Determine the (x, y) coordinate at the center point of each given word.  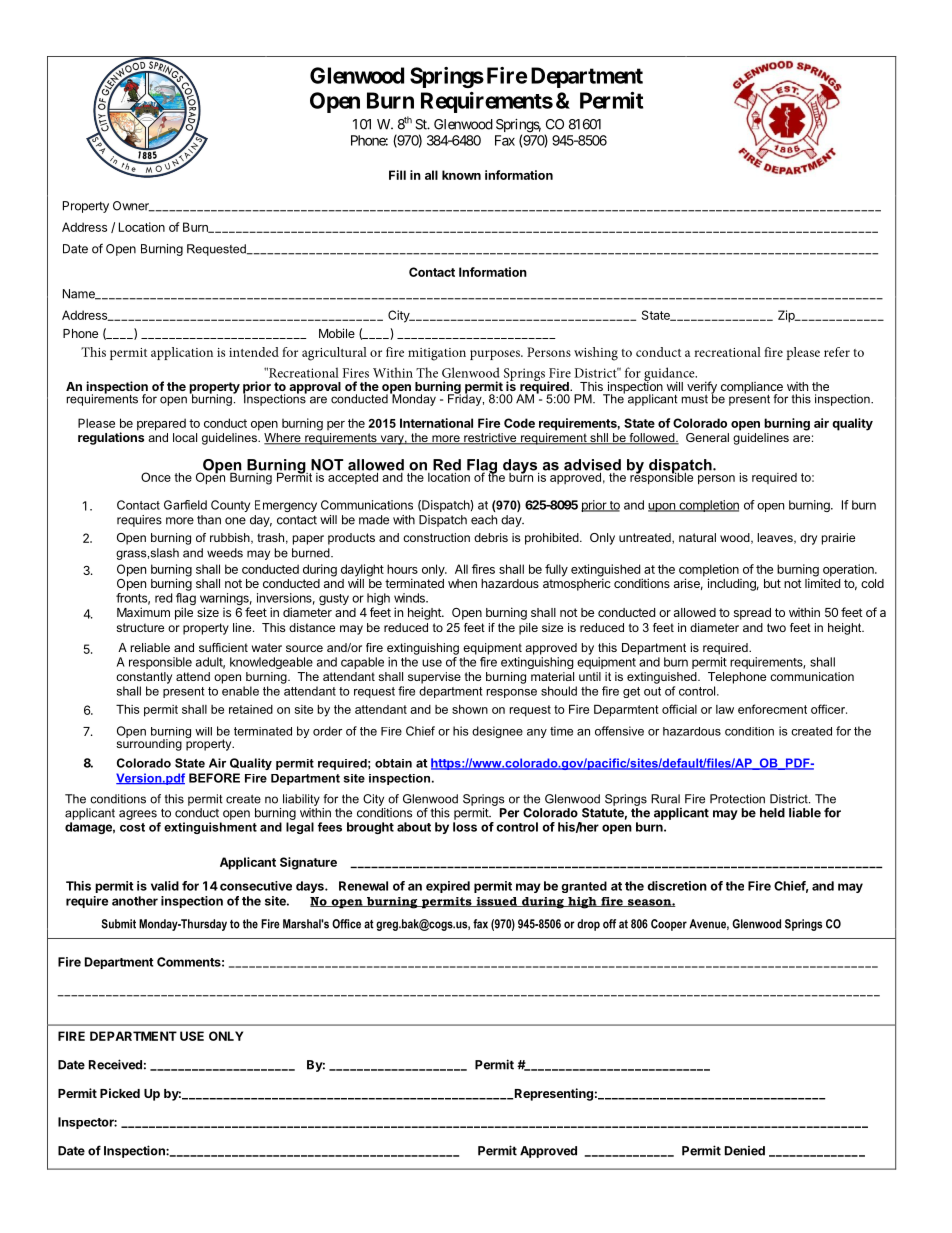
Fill (397, 175)
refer (837, 352)
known (461, 175)
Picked (120, 1093)
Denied (745, 1151)
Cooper (669, 925)
